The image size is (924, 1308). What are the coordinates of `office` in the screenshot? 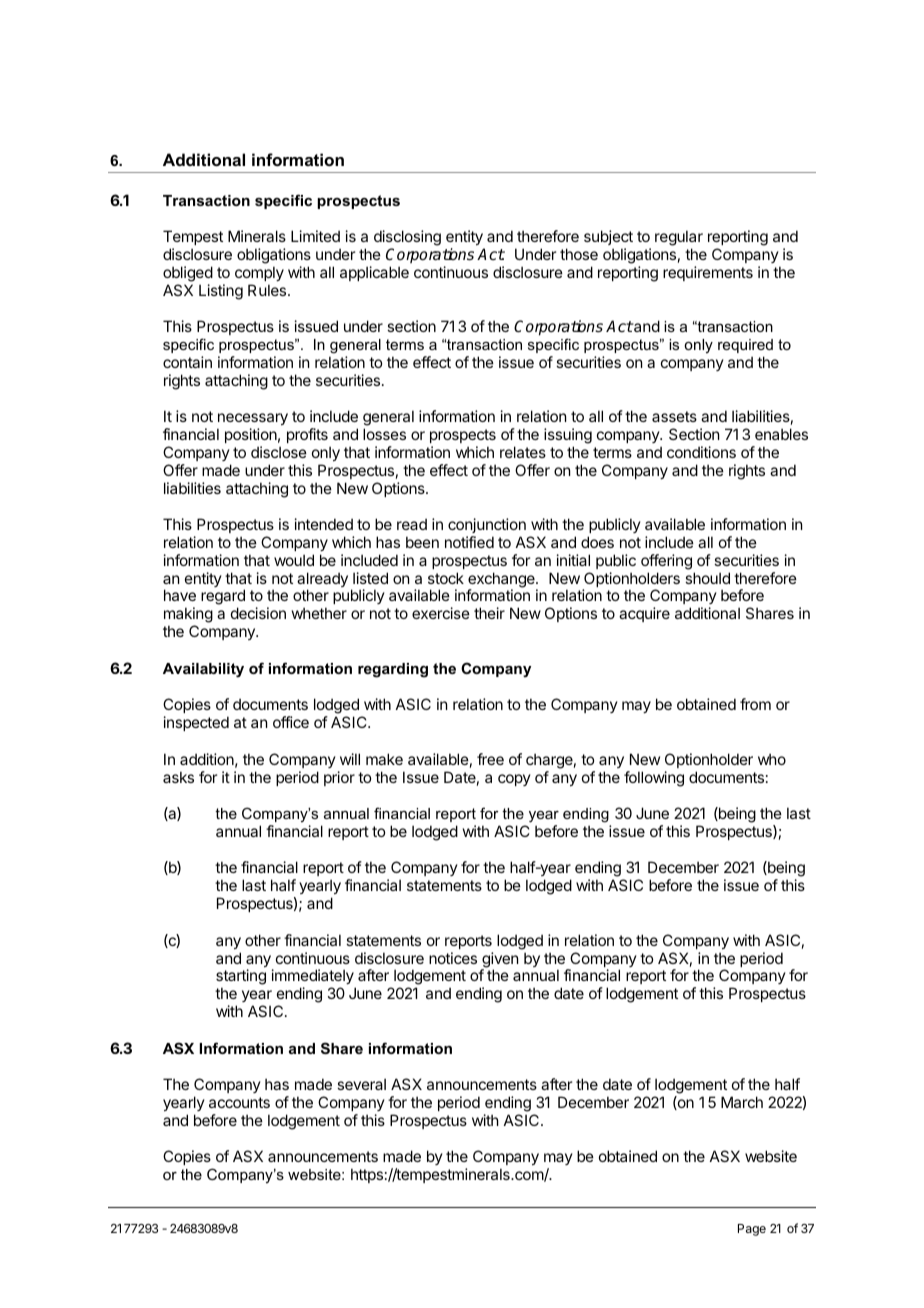 It's located at (291, 722).
